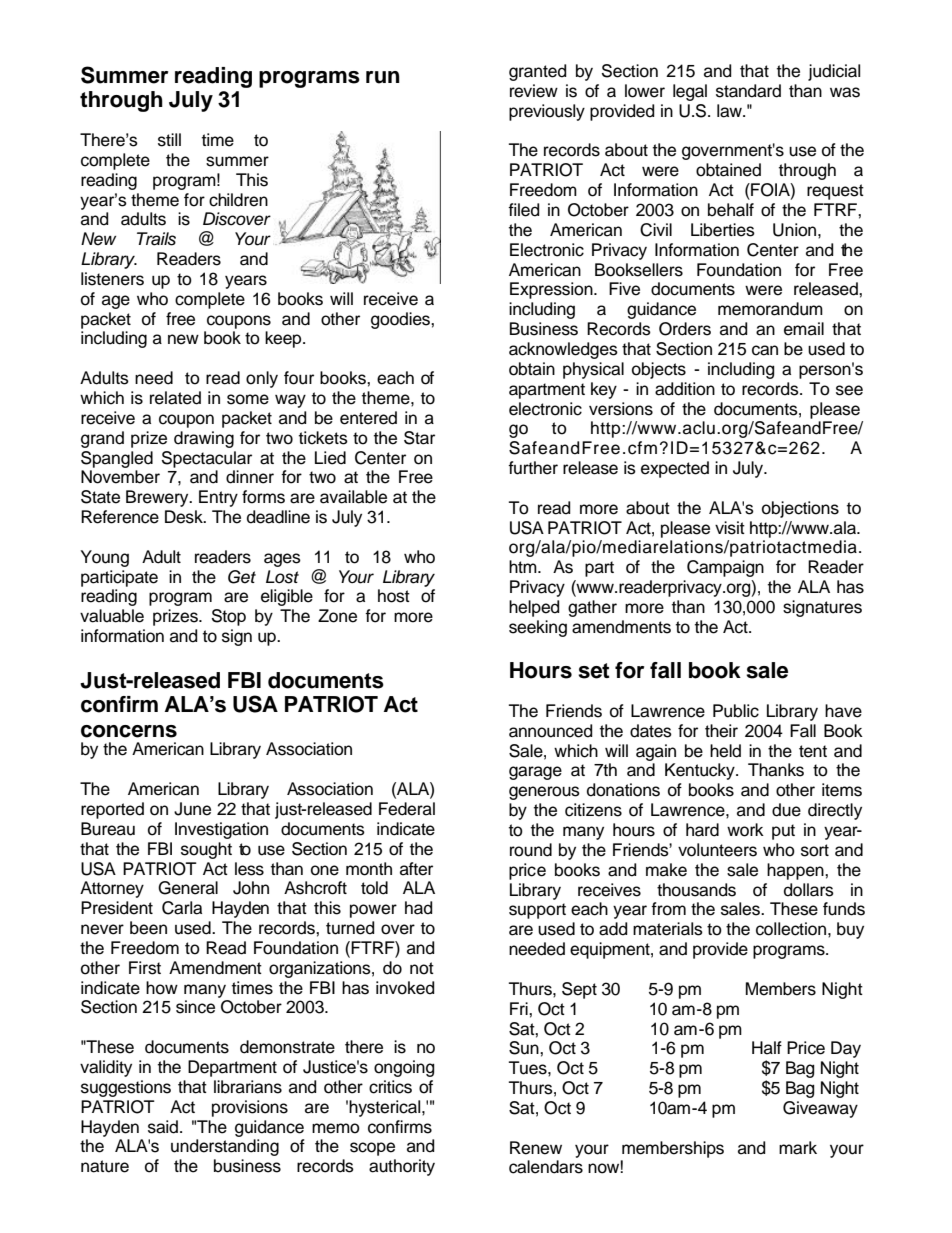 The width and height of the screenshot is (952, 1233). I want to click on expected, so click(675, 469).
